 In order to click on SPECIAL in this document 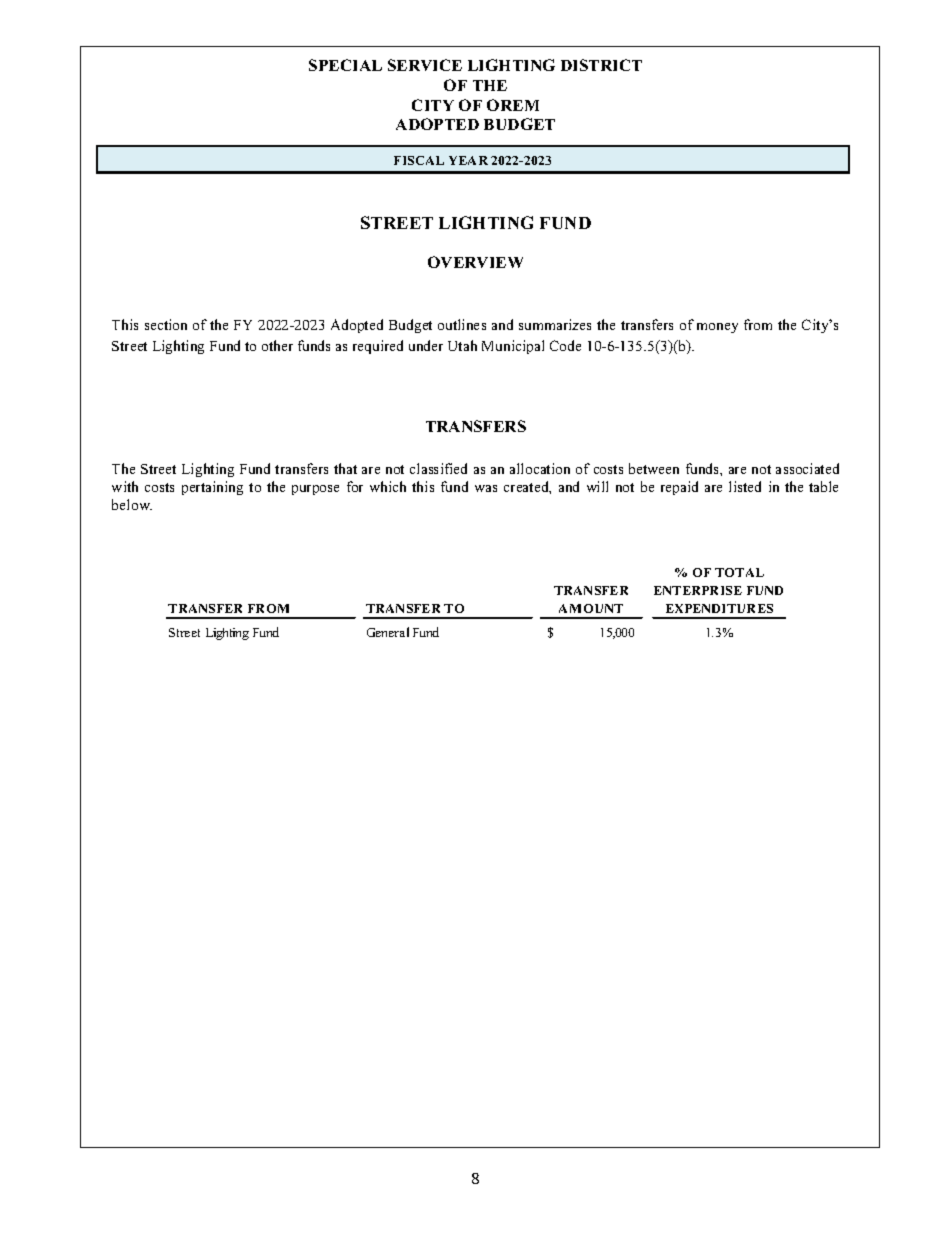, I will do `click(345, 65)`.
